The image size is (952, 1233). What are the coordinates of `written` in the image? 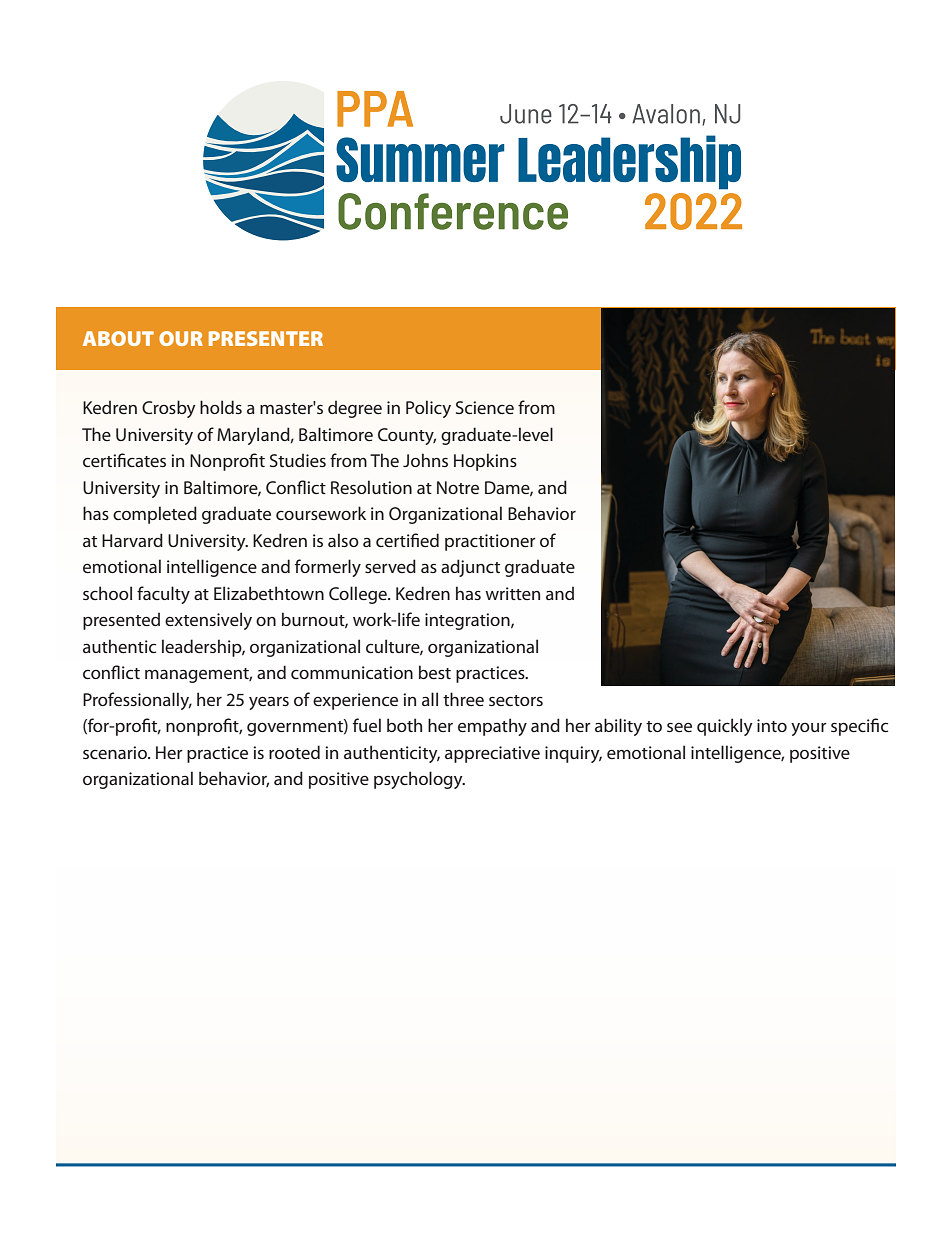 It's located at (512, 593).
